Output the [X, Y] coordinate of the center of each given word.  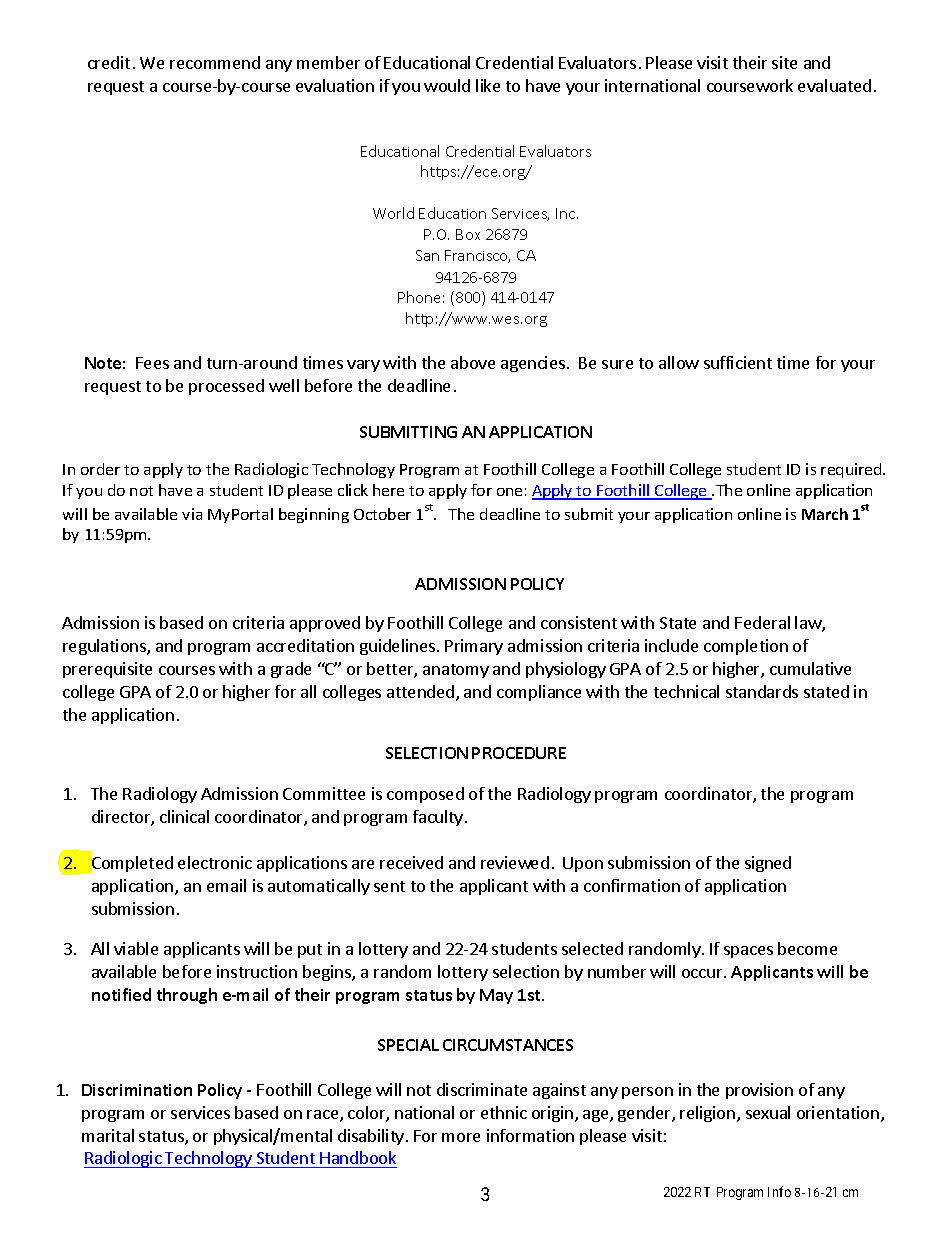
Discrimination [137, 1090]
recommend [215, 62]
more [461, 1137]
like [488, 85]
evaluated [834, 85]
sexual [768, 1112]
